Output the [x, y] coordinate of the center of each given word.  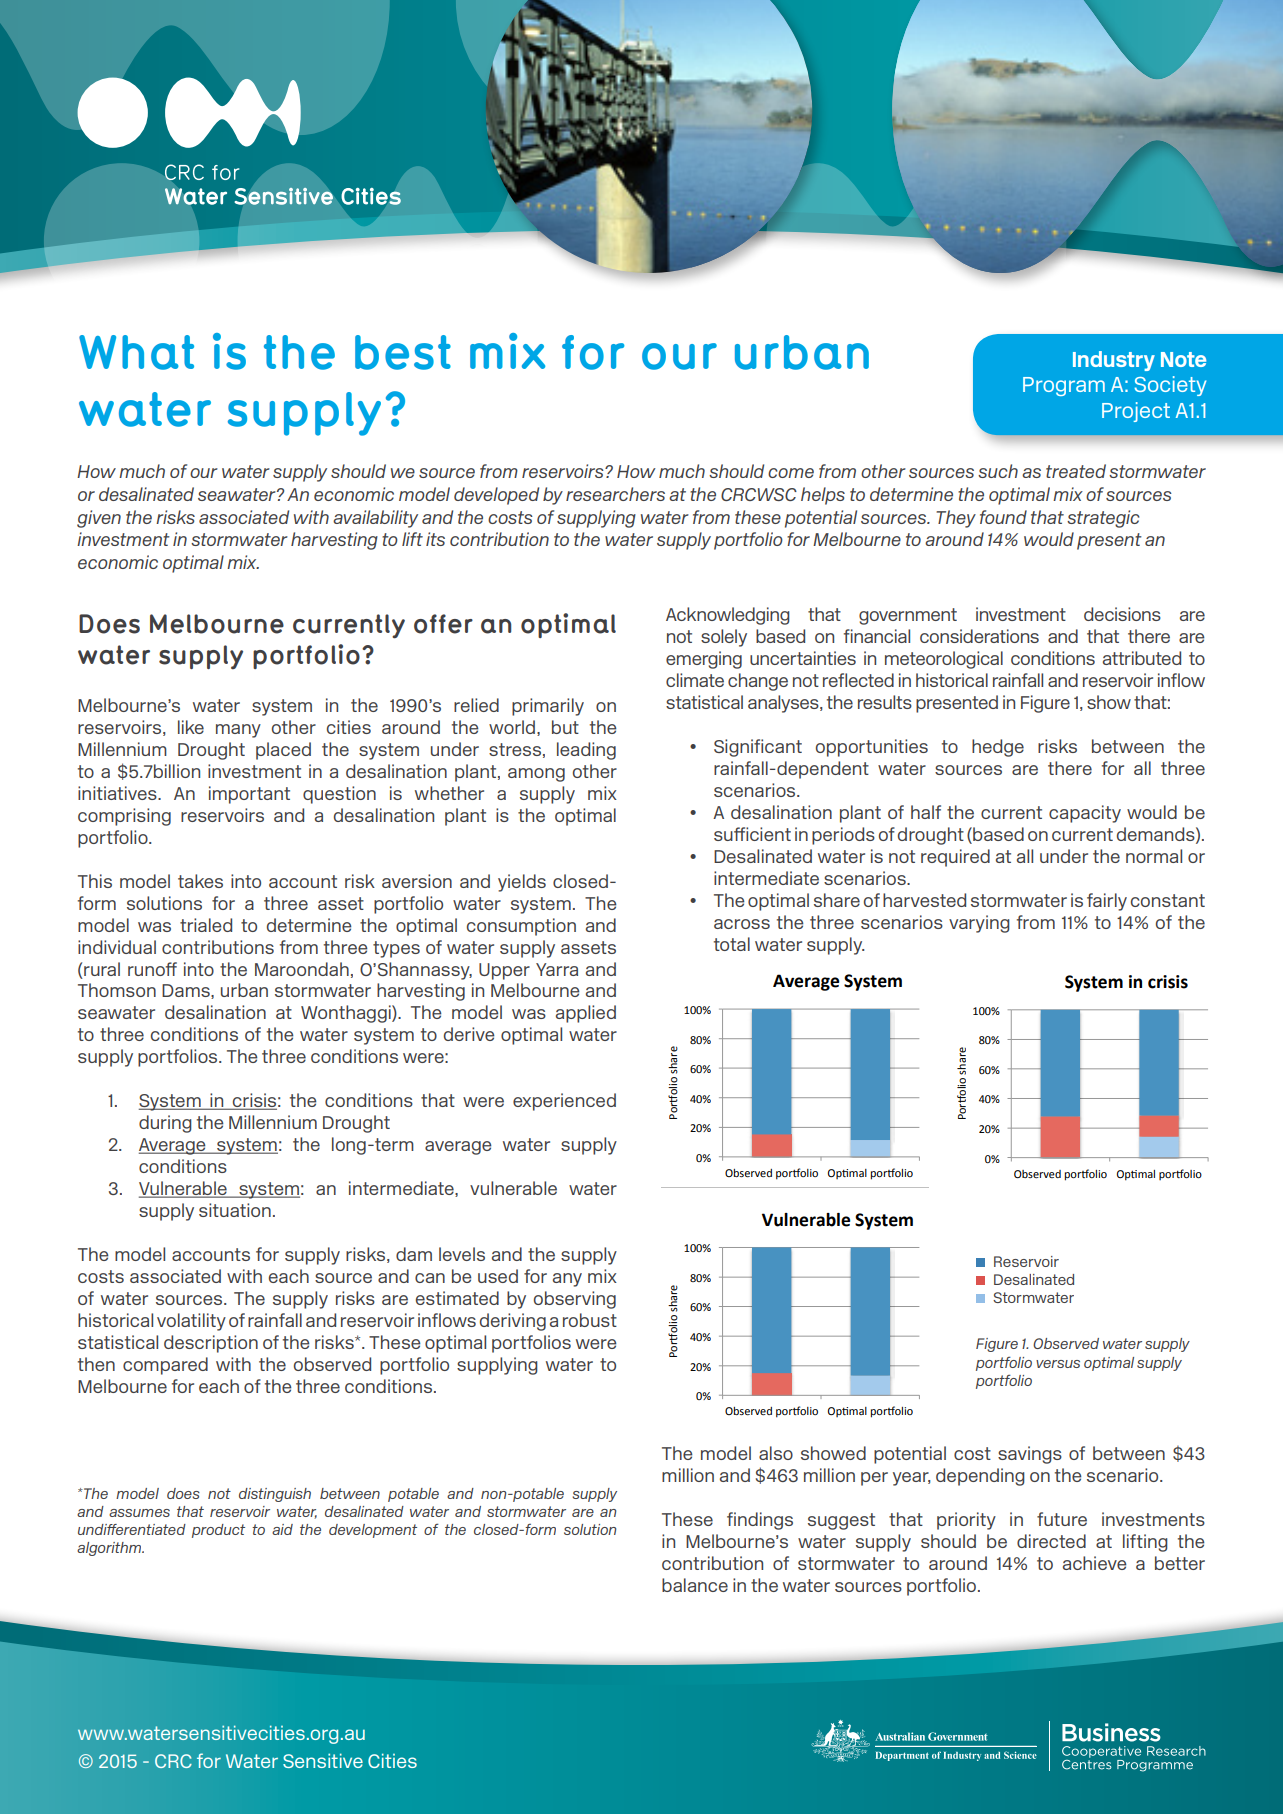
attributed [1142, 658]
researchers [615, 494]
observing [575, 1300]
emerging [704, 660]
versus [1058, 1364]
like [191, 727]
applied [586, 1014]
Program [1064, 386]
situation [235, 1210]
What [136, 352]
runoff [152, 969]
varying [979, 924]
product [218, 1531]
